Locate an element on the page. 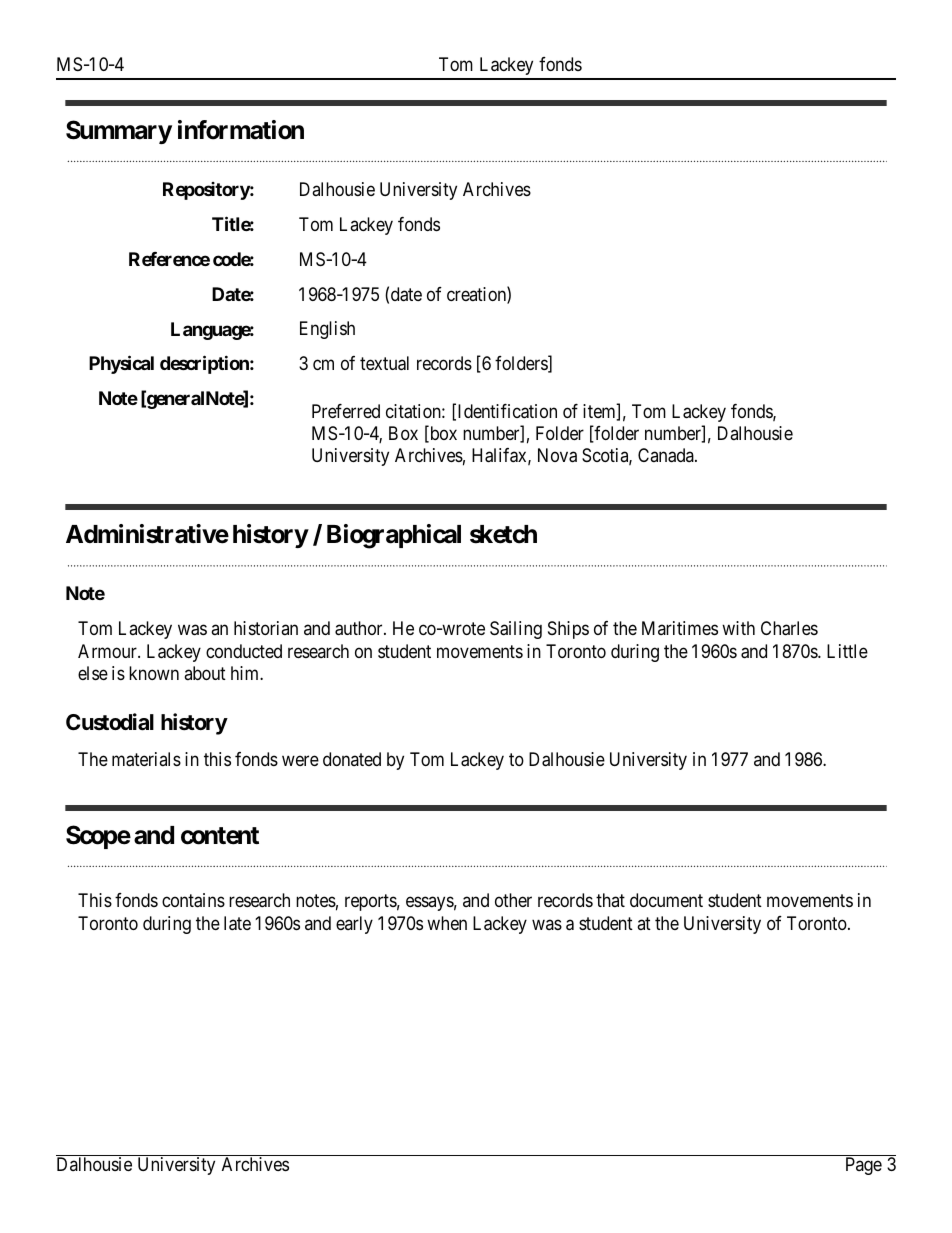 The width and height of the page is (952, 1233). content is located at coordinates (220, 836).
